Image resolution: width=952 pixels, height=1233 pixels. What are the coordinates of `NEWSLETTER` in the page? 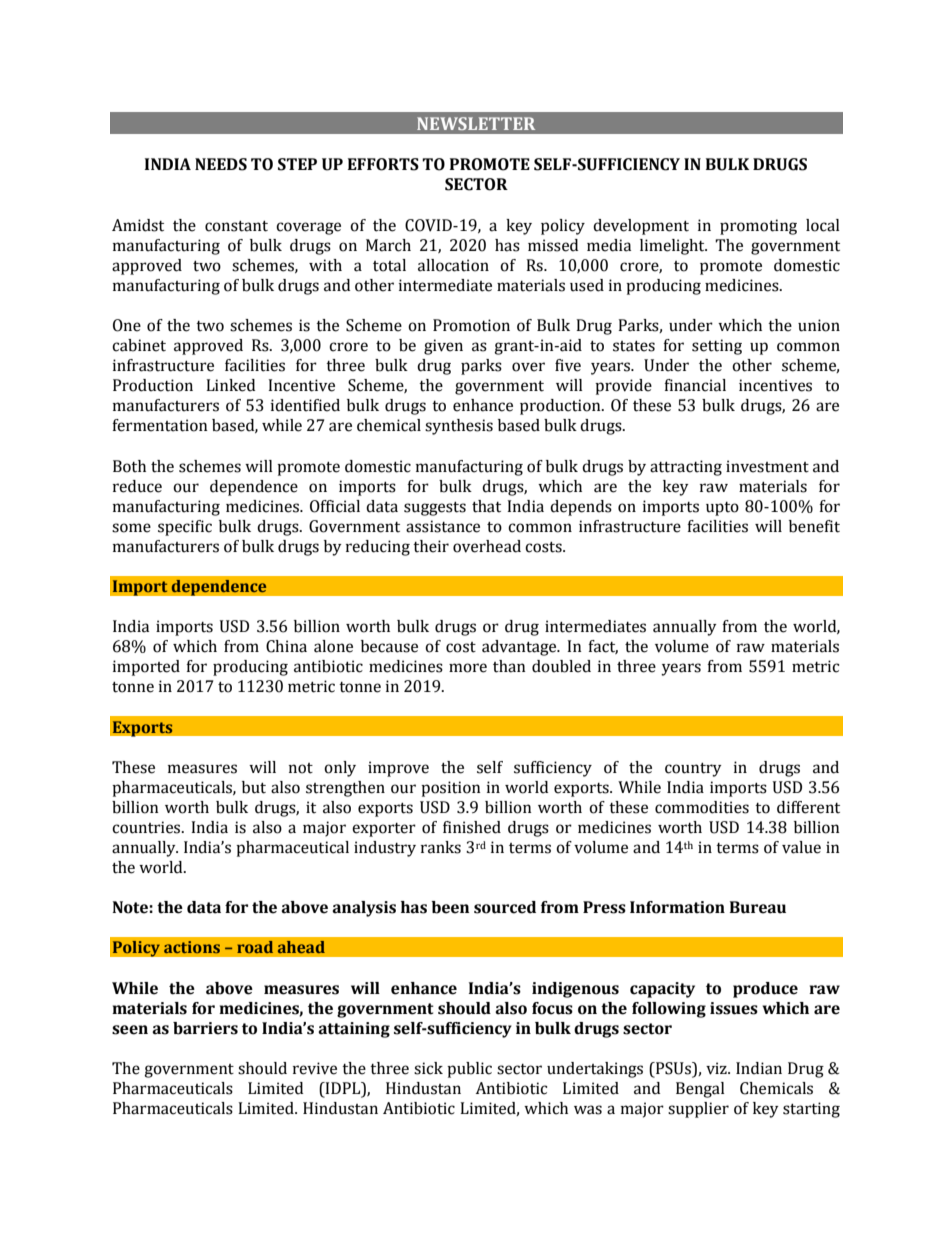 It's located at (476, 123).
